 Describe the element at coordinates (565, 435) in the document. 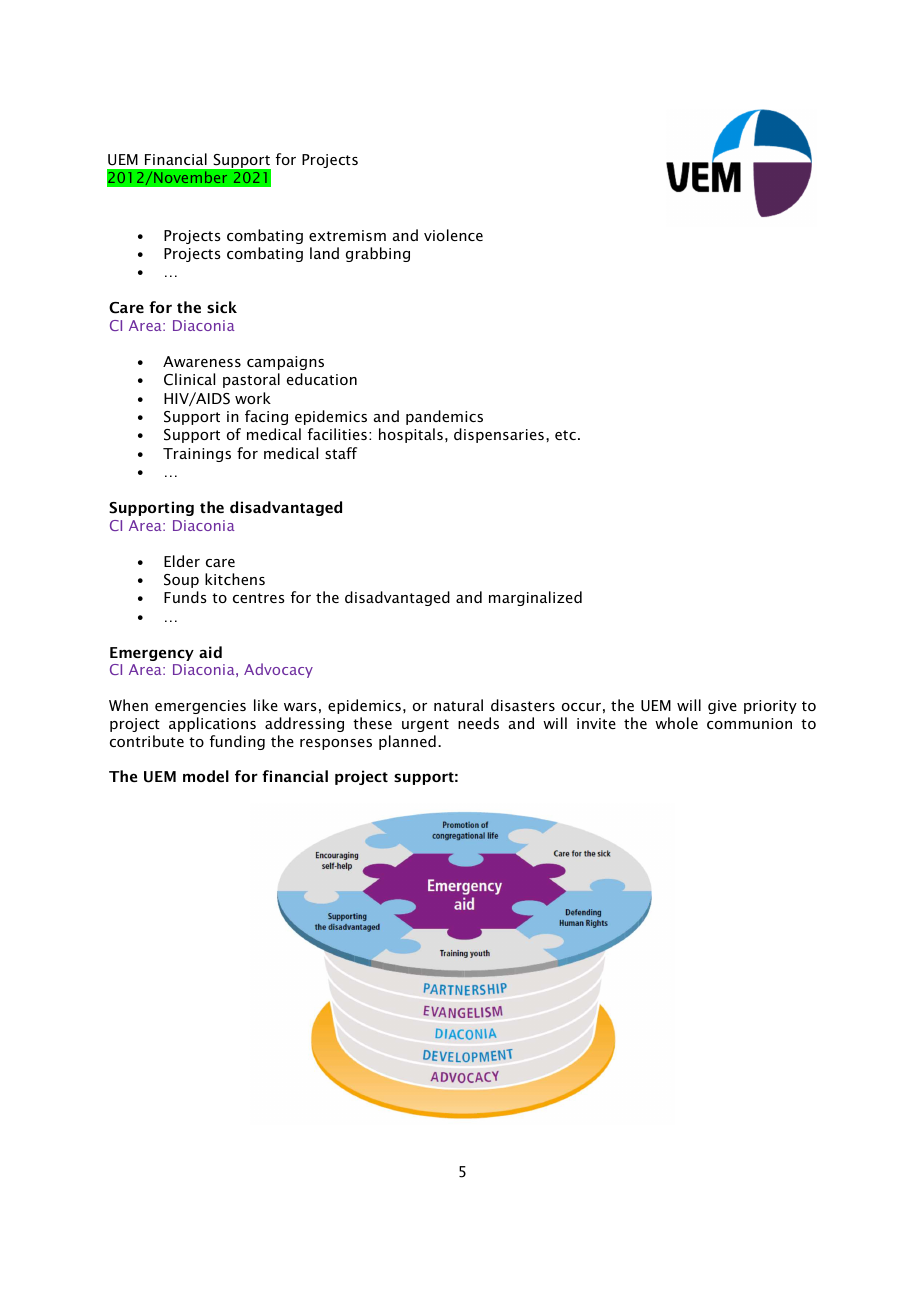

I see `etc` at that location.
